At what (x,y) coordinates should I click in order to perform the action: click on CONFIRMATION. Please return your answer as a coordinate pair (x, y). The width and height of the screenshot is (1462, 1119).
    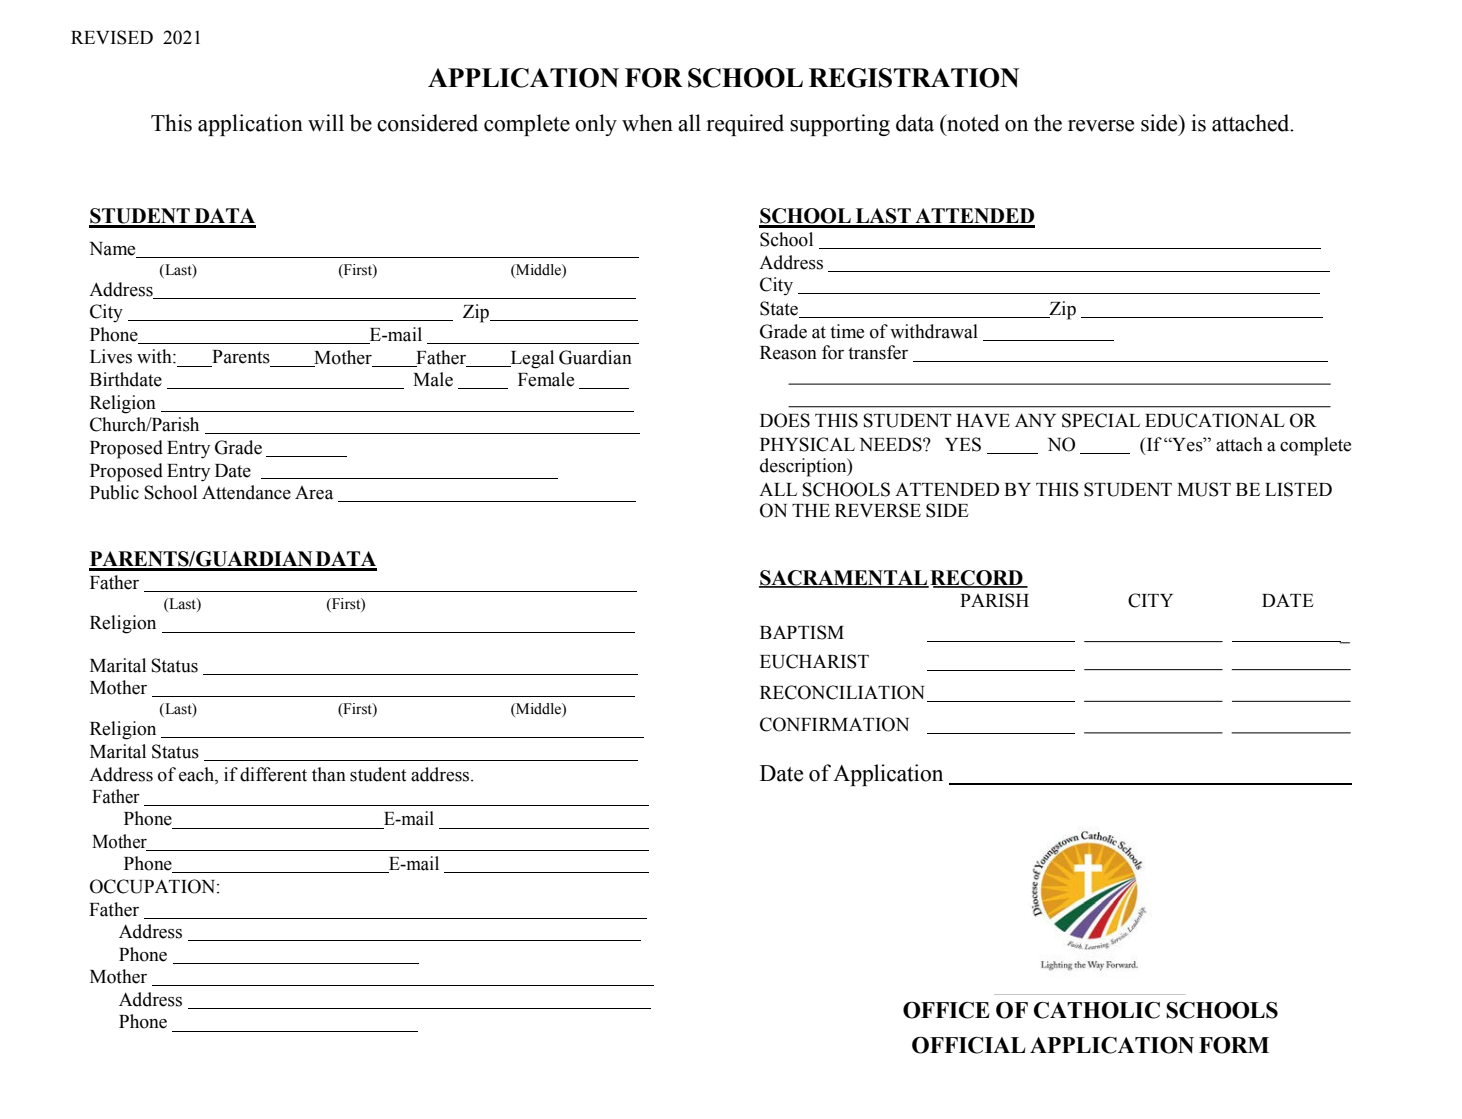
    Looking at the image, I should click on (834, 724).
